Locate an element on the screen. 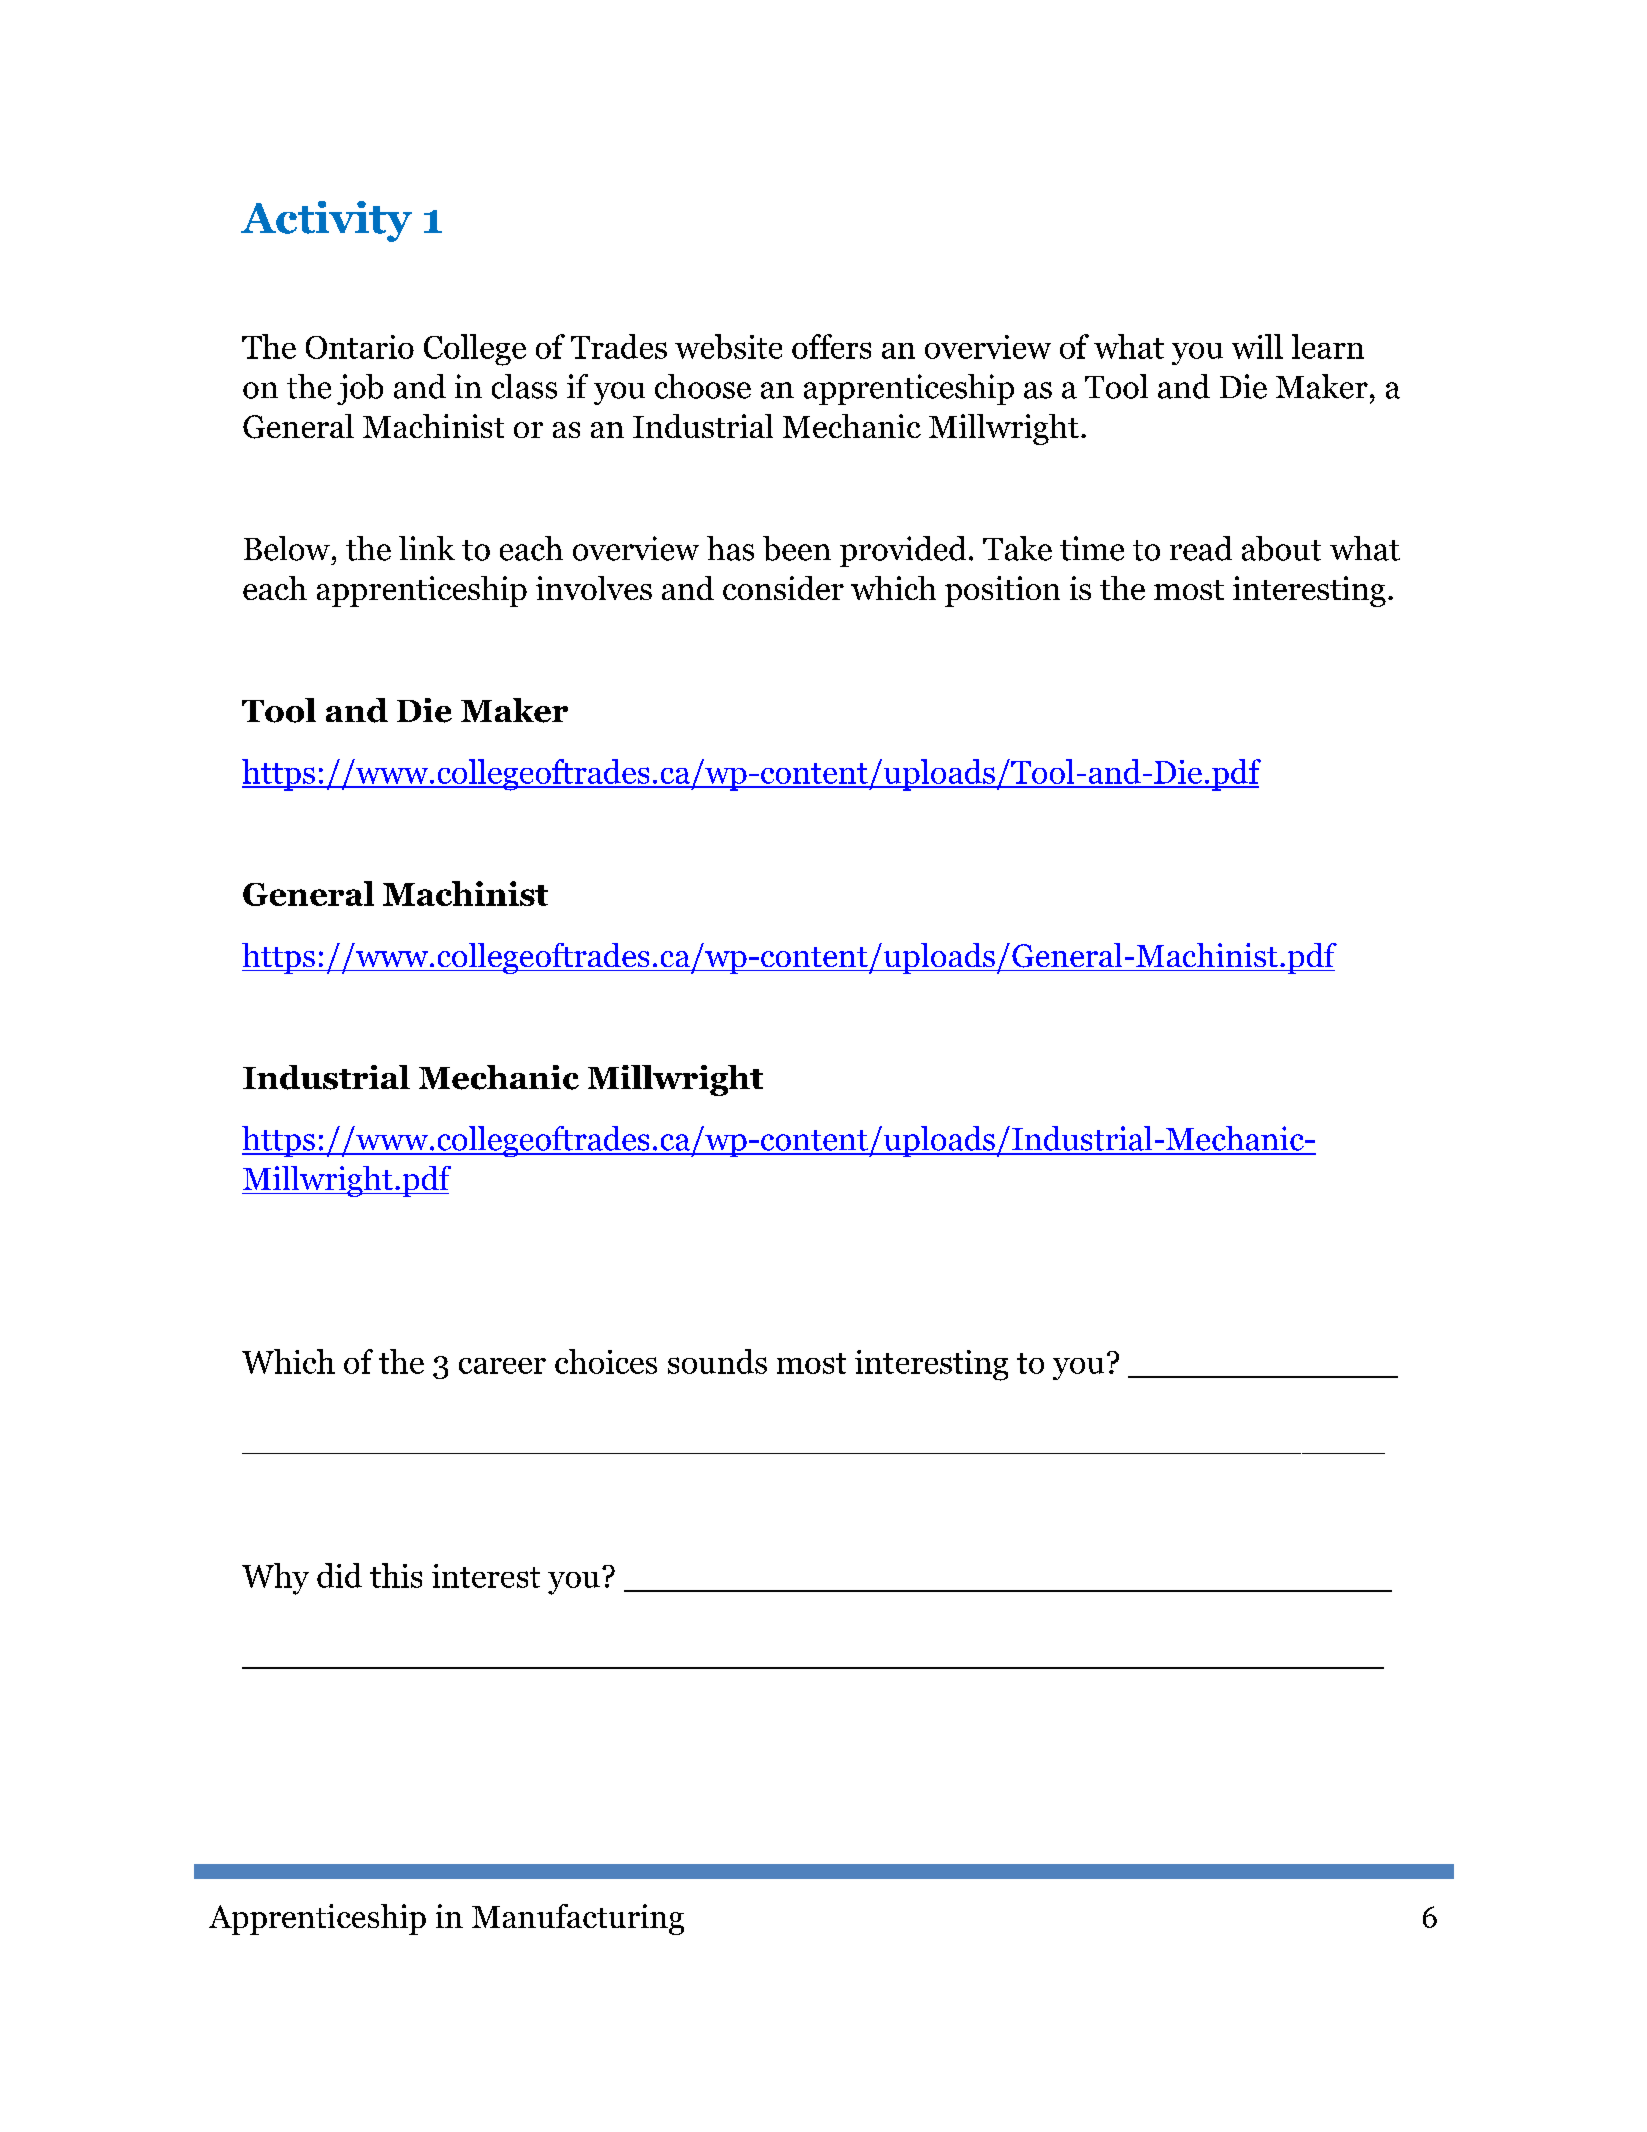  read is located at coordinates (1201, 548).
